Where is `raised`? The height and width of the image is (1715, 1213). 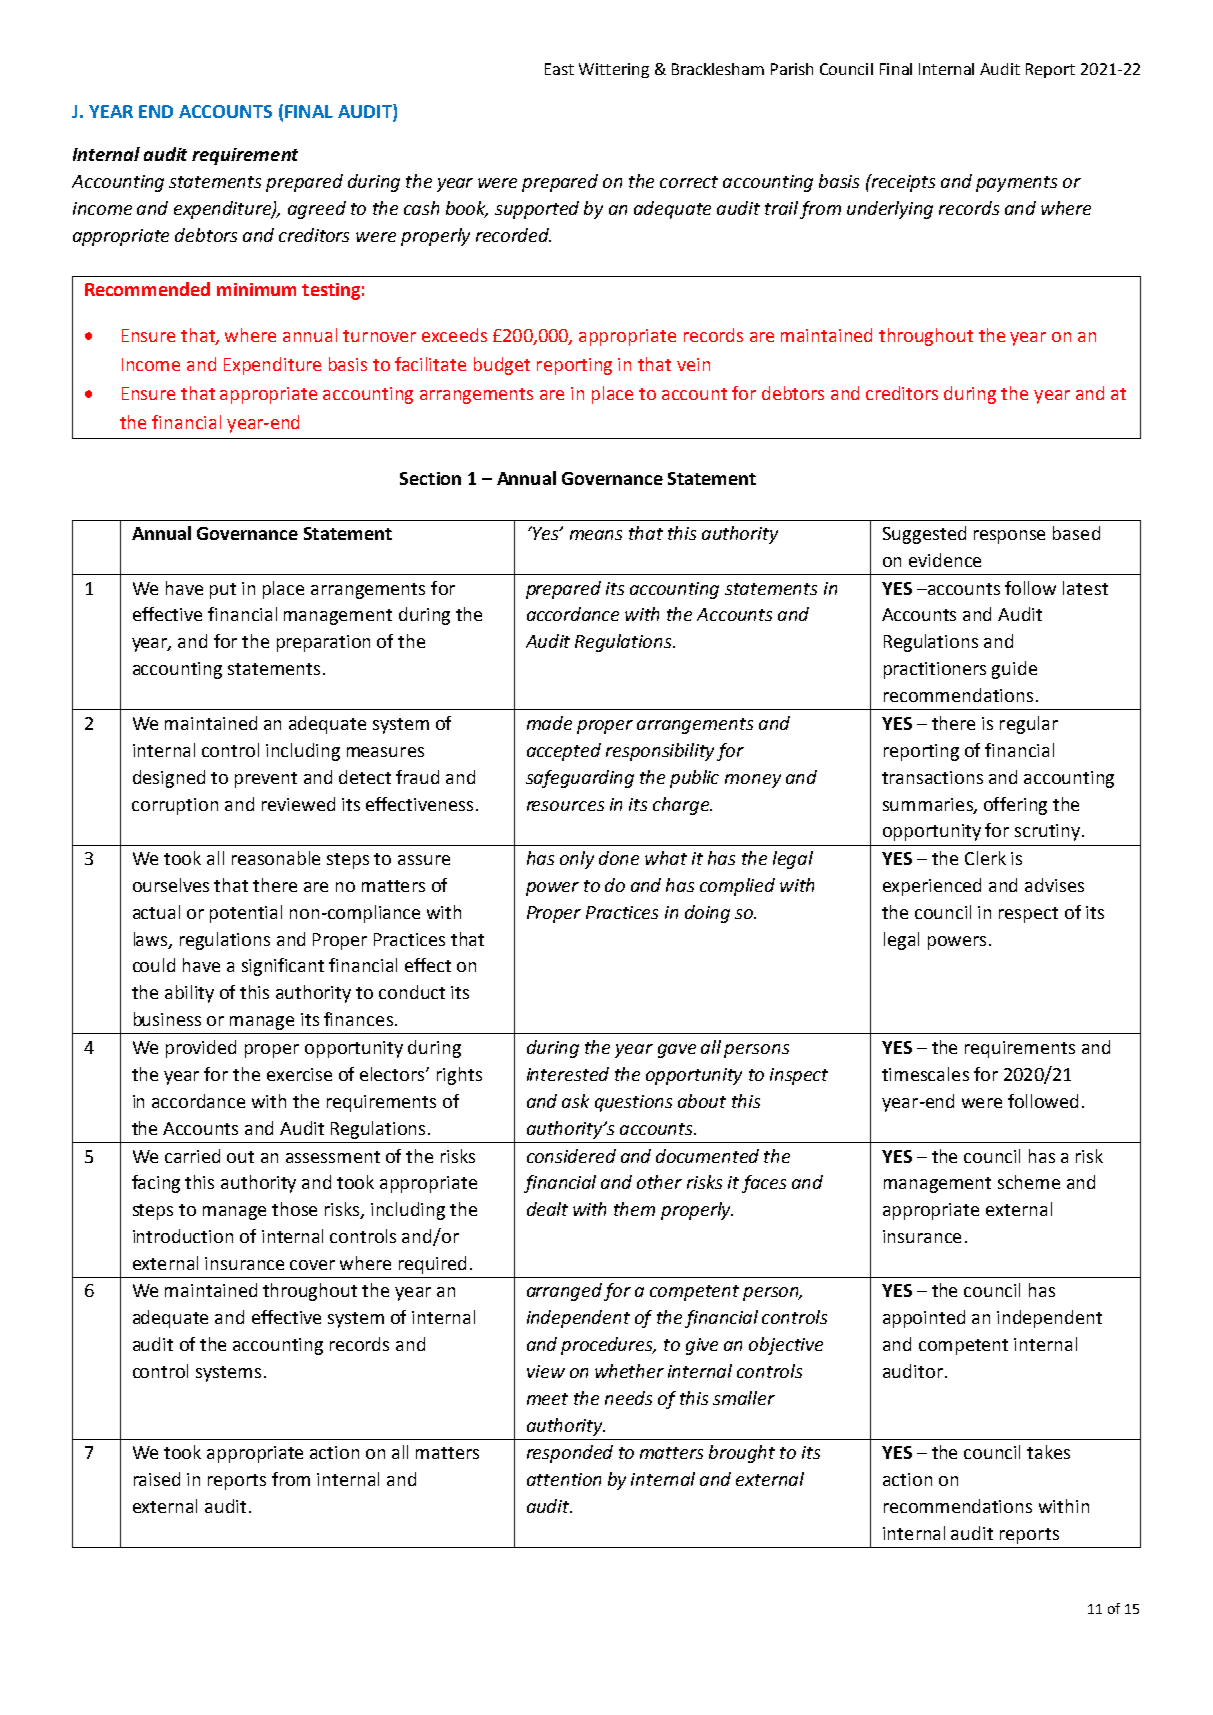
raised is located at coordinates (157, 1479).
